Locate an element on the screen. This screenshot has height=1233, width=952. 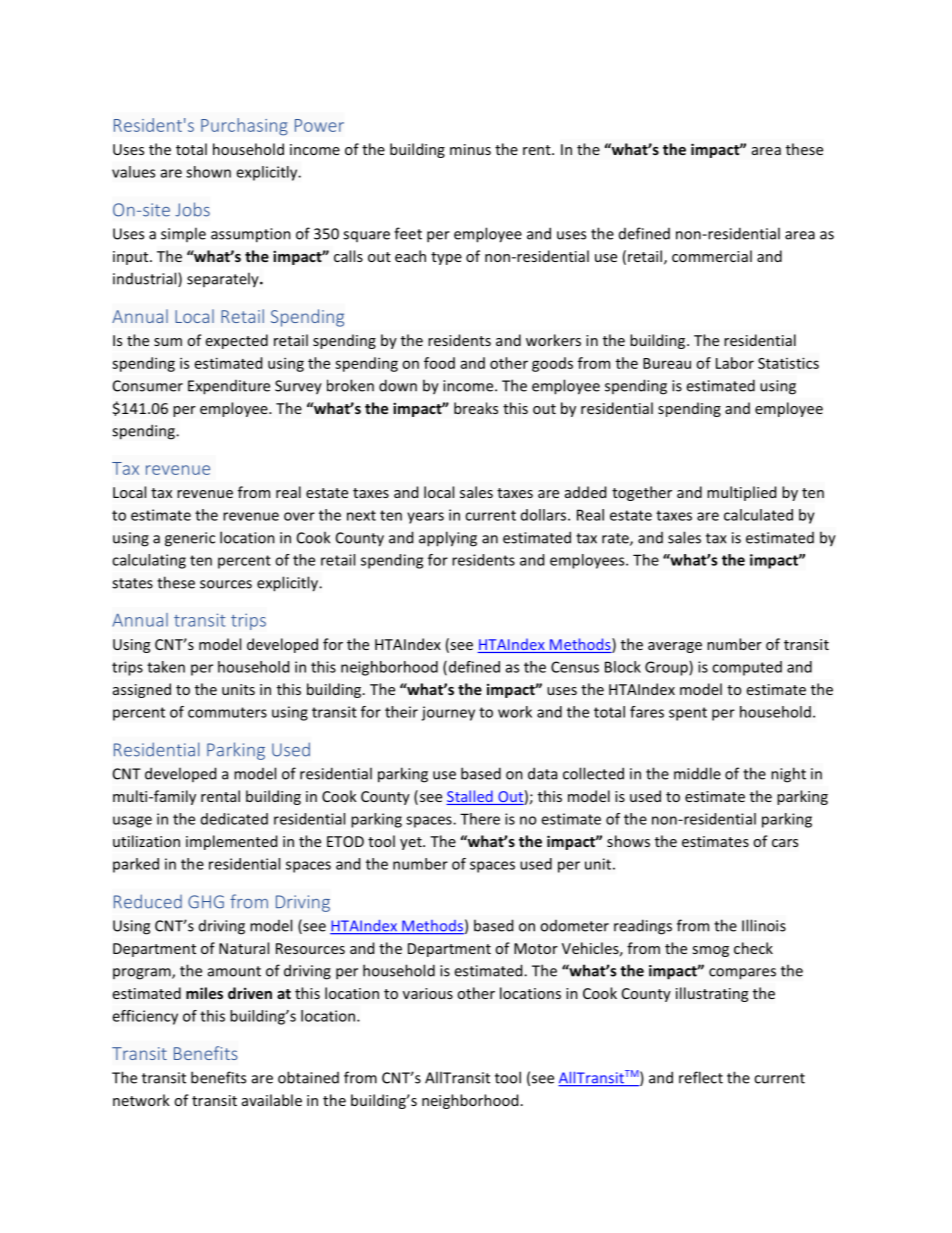
commercial is located at coordinates (712, 256).
